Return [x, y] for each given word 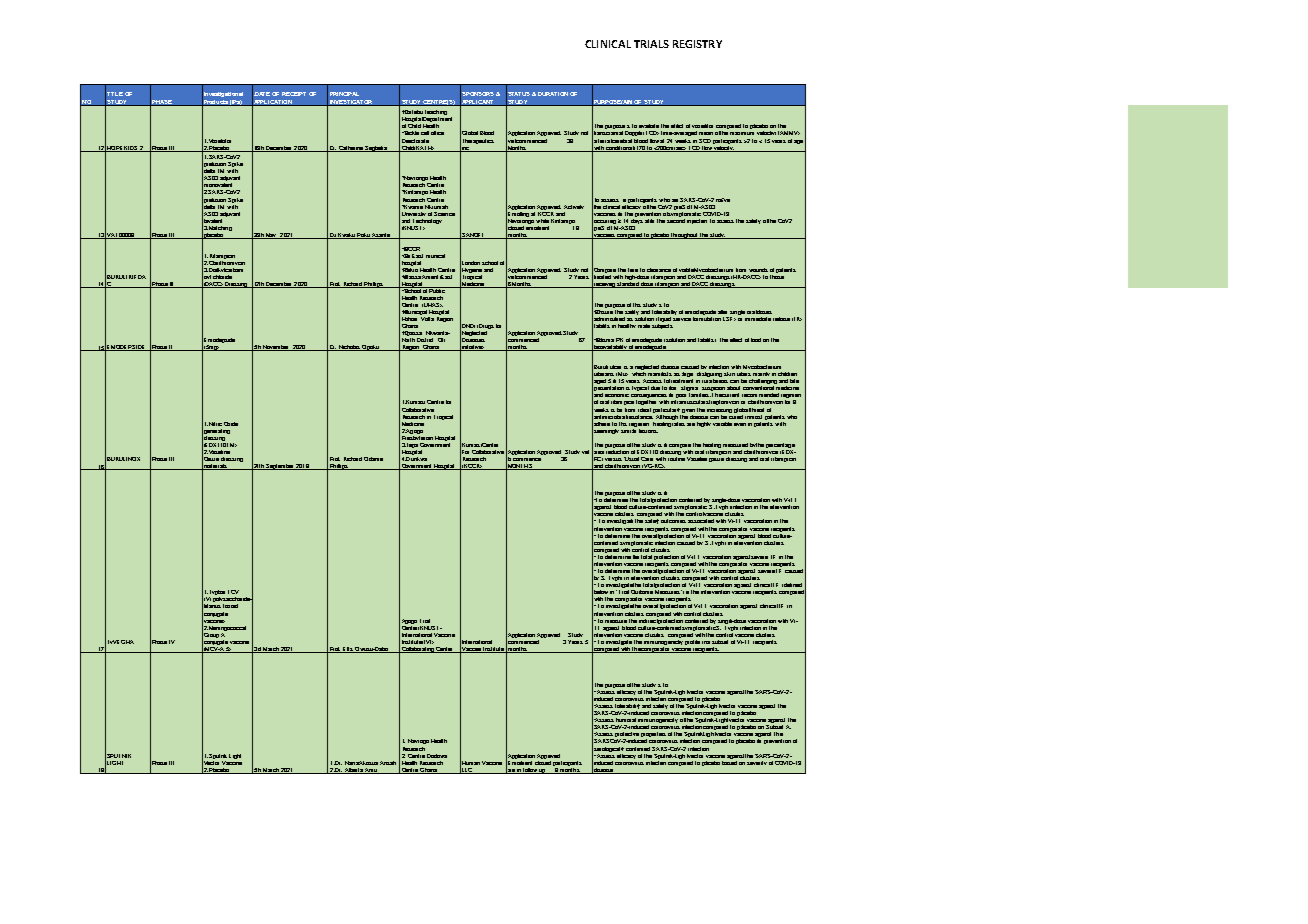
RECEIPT [294, 94]
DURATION [553, 94]
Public [437, 290]
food [756, 340]
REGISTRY [697, 44]
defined [792, 585]
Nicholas [349, 348]
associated [701, 521]
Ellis [348, 650]
